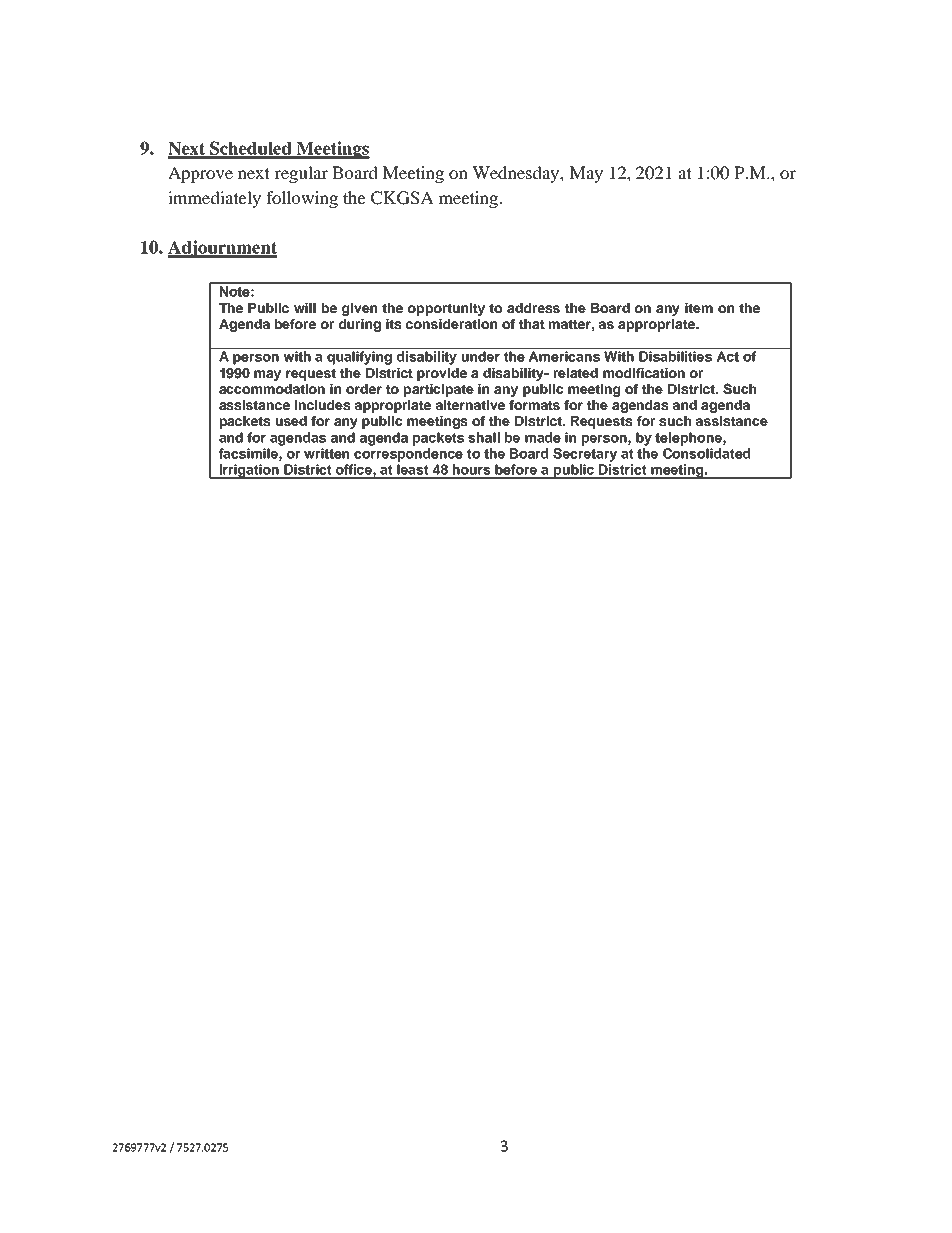 The image size is (952, 1233). Describe the element at coordinates (249, 471) in the screenshot. I see `Irrigation` at that location.
